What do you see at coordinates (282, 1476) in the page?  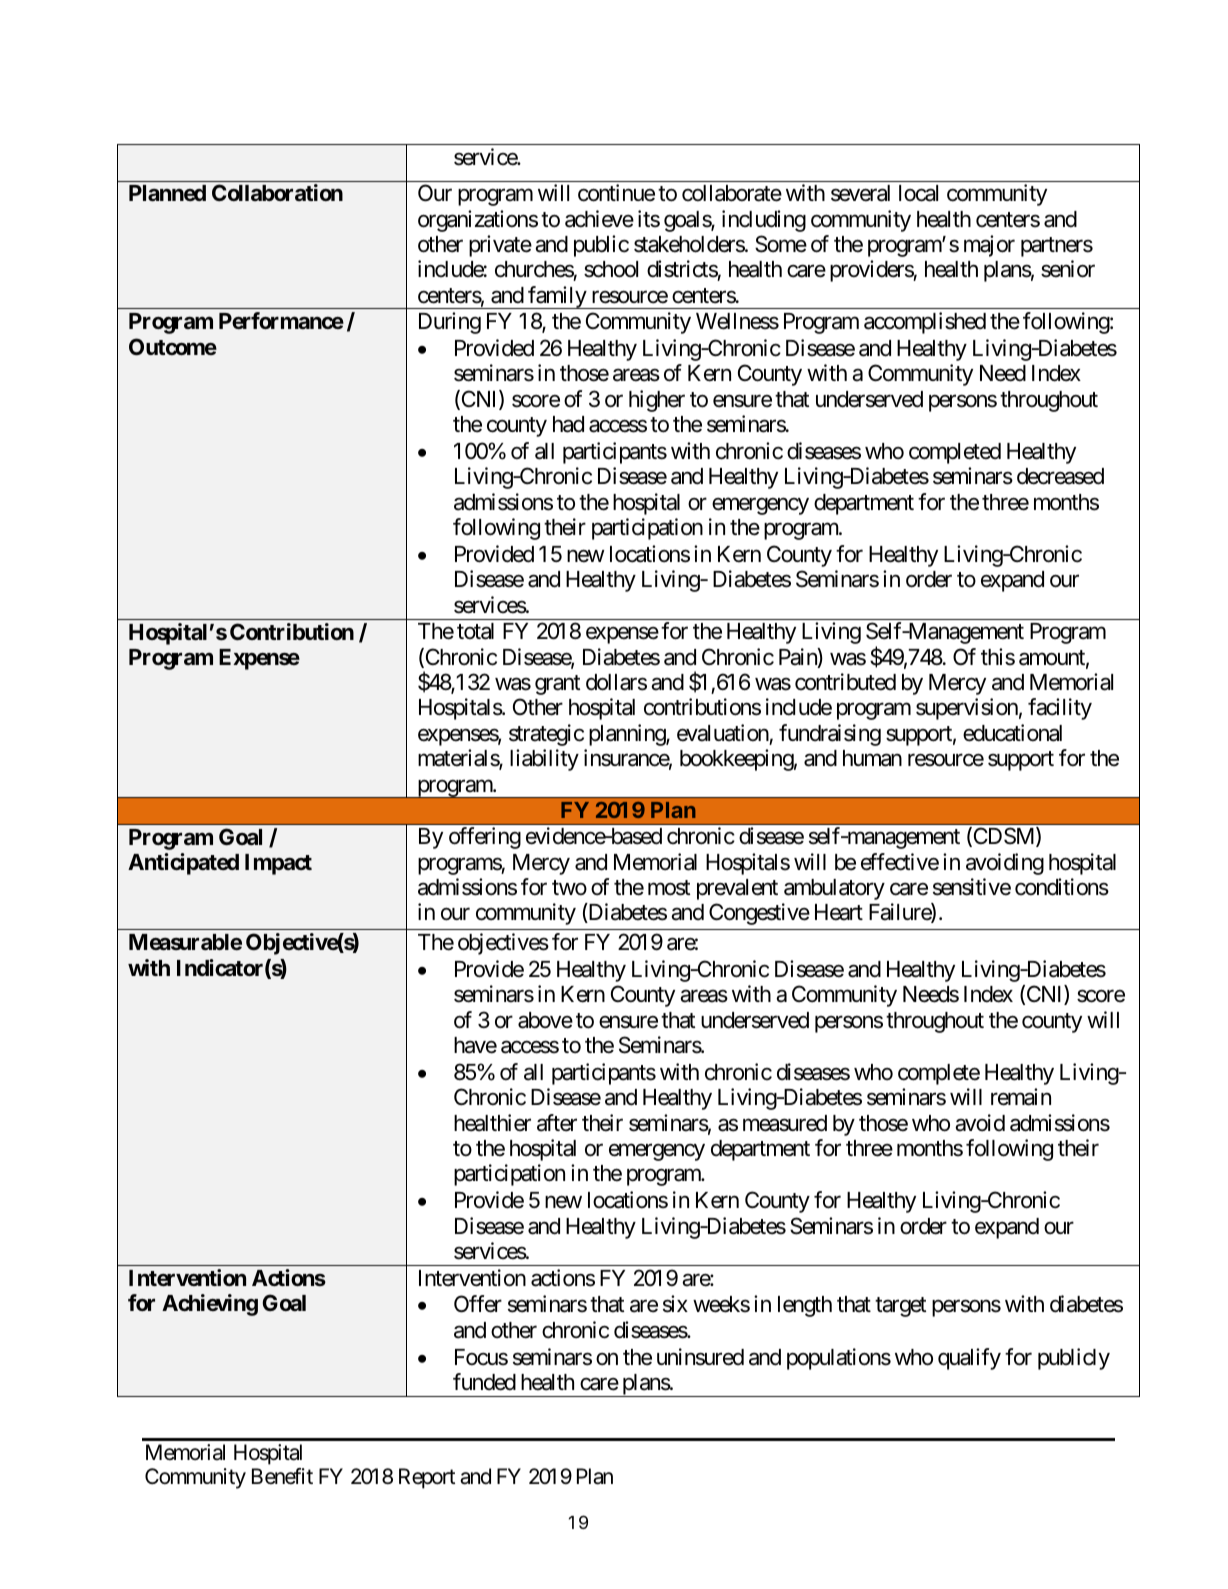 I see `Benefit` at bounding box center [282, 1476].
